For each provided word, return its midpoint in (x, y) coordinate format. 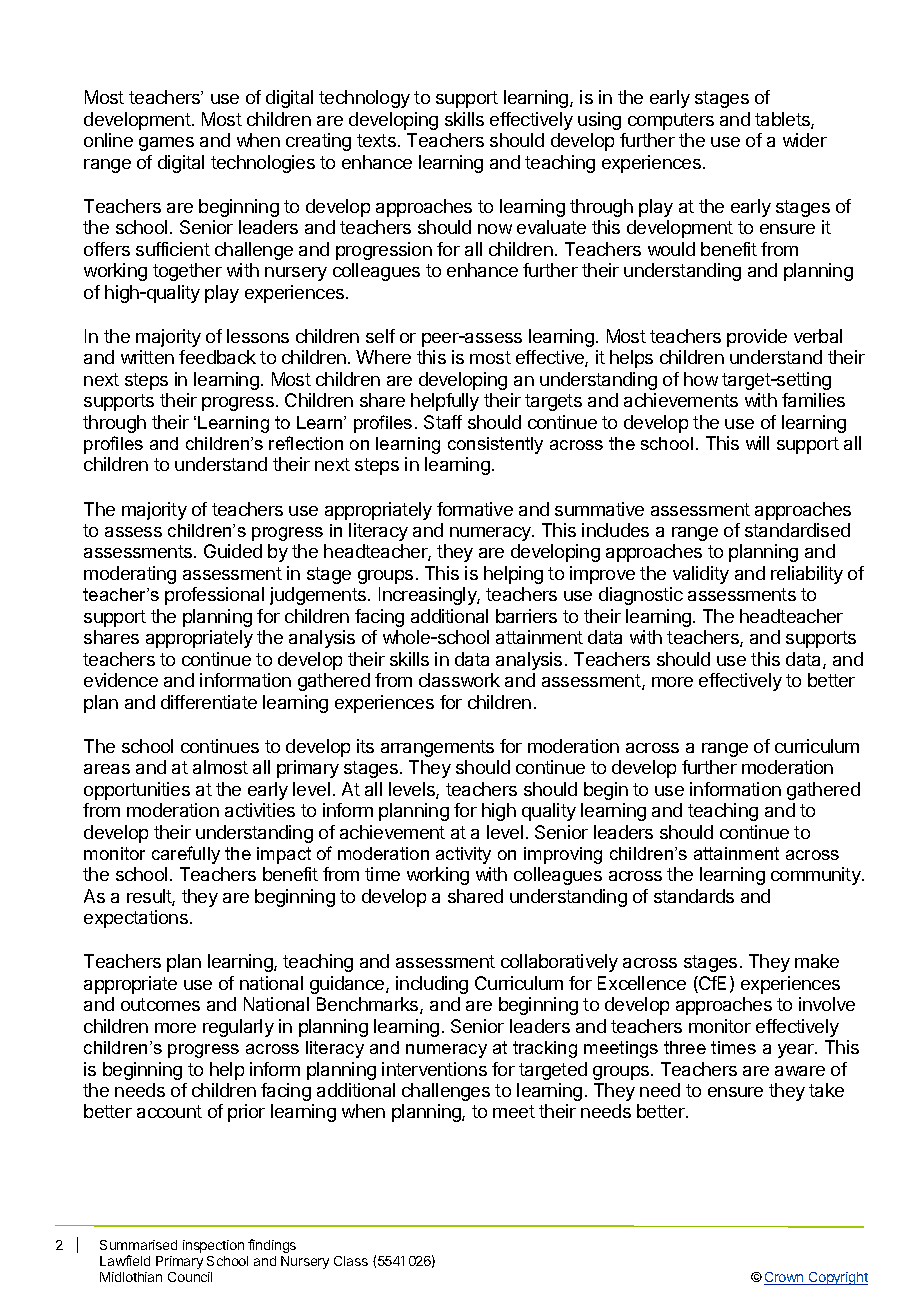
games (166, 144)
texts (376, 140)
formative (475, 509)
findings (272, 1246)
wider (805, 140)
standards (694, 896)
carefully (186, 855)
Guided (233, 551)
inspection (213, 1246)
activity (463, 855)
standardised (797, 530)
